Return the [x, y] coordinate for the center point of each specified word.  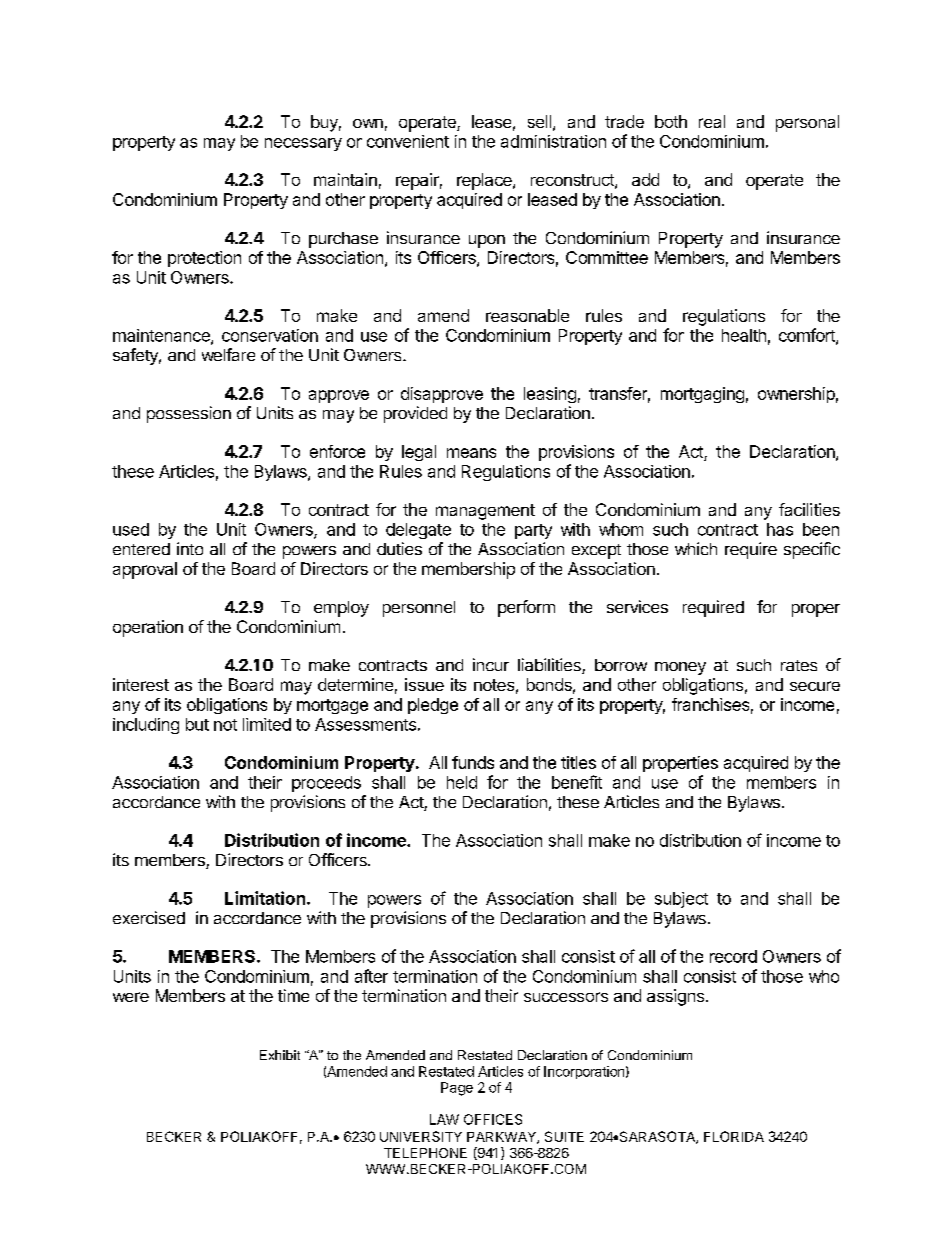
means [471, 453]
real [712, 121]
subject [681, 900]
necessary [303, 144]
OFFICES [493, 1119]
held [462, 782]
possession [189, 414]
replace [485, 181]
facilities [809, 509]
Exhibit [280, 1055]
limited [267, 724]
